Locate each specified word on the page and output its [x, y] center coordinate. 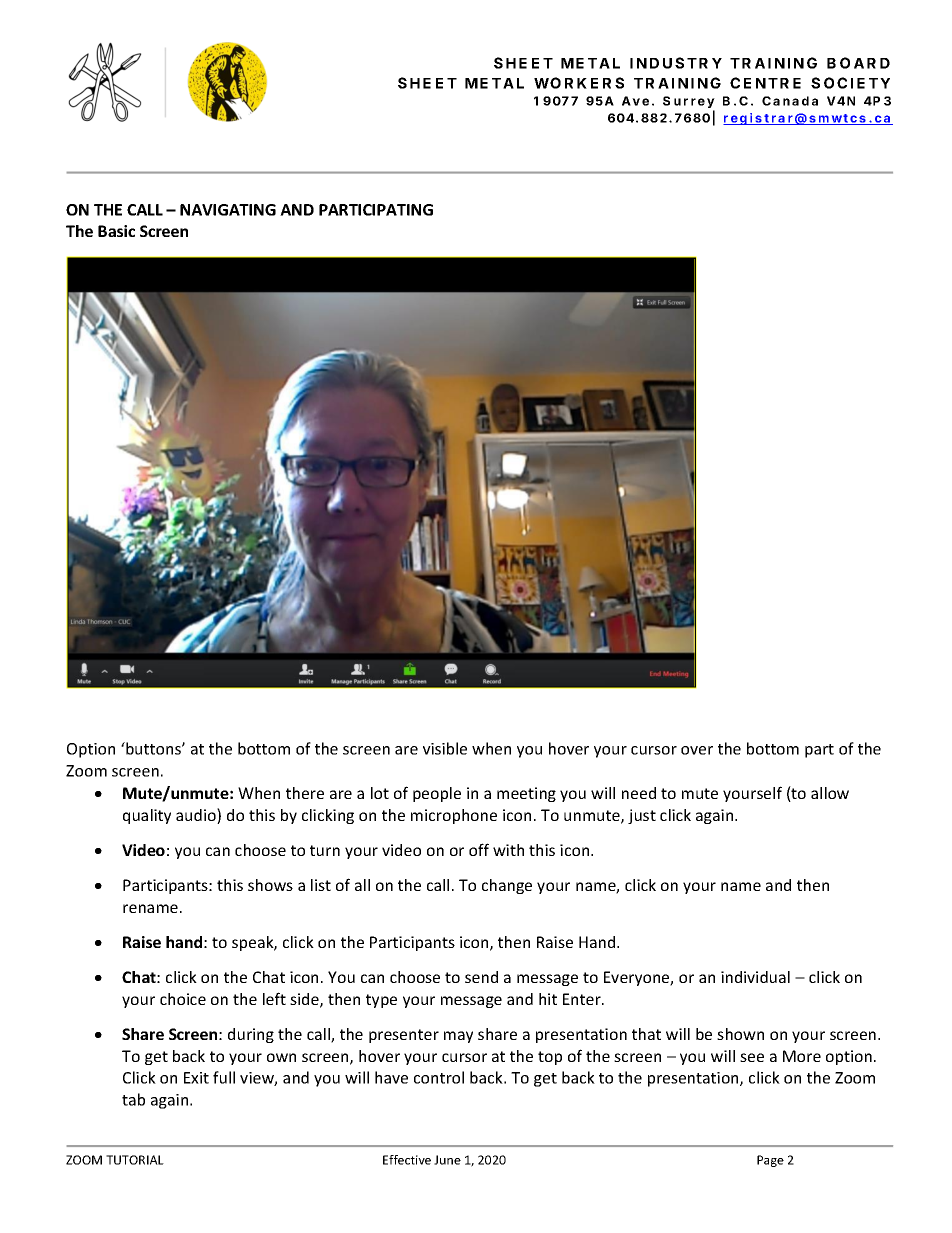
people [437, 794]
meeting [526, 794]
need [639, 793]
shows [270, 885]
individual [755, 977]
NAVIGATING [228, 210]
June [447, 1160]
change [507, 886]
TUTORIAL [135, 1160]
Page [770, 1161]
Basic [116, 231]
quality [147, 816]
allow [830, 793]
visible [445, 748]
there [305, 793]
